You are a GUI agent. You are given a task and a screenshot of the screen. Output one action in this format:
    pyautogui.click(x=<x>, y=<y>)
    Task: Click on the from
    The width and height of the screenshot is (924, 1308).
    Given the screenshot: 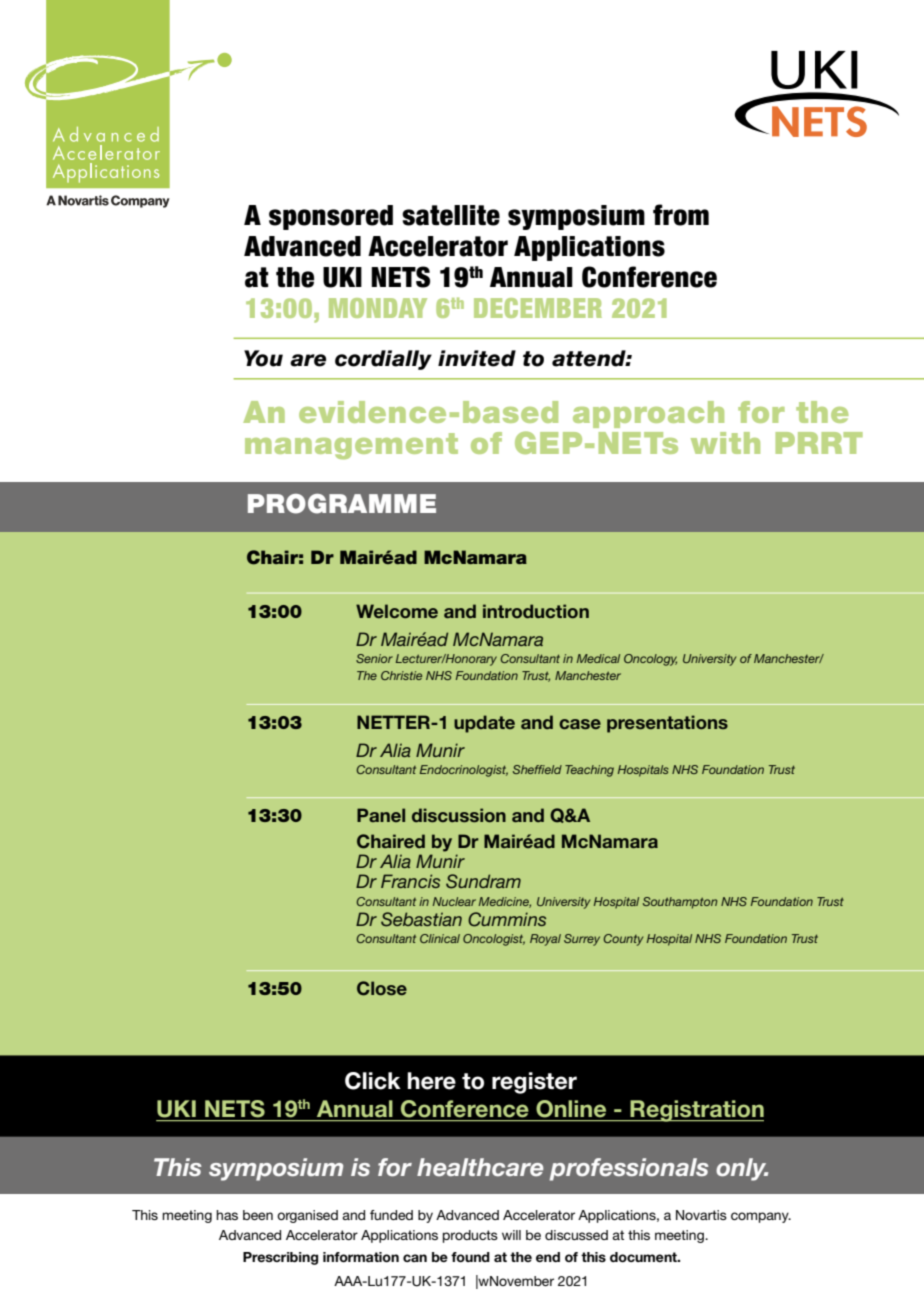 What is the action you would take?
    pyautogui.click(x=681, y=215)
